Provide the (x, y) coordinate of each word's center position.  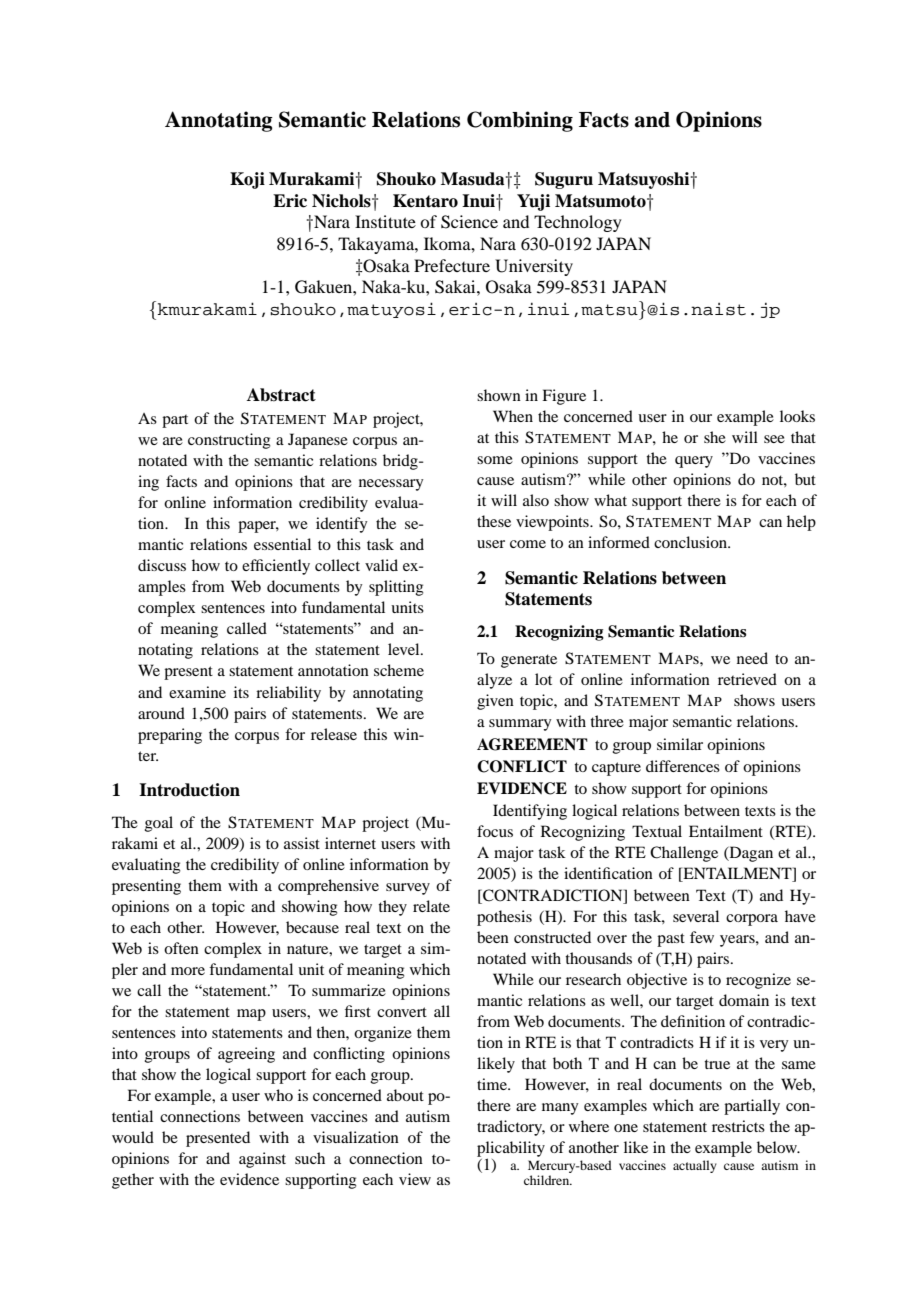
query (694, 462)
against (262, 1160)
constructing (229, 441)
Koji (247, 180)
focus (495, 831)
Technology (578, 223)
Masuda (474, 179)
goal (159, 824)
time (493, 1084)
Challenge (684, 854)
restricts (738, 1126)
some (495, 460)
